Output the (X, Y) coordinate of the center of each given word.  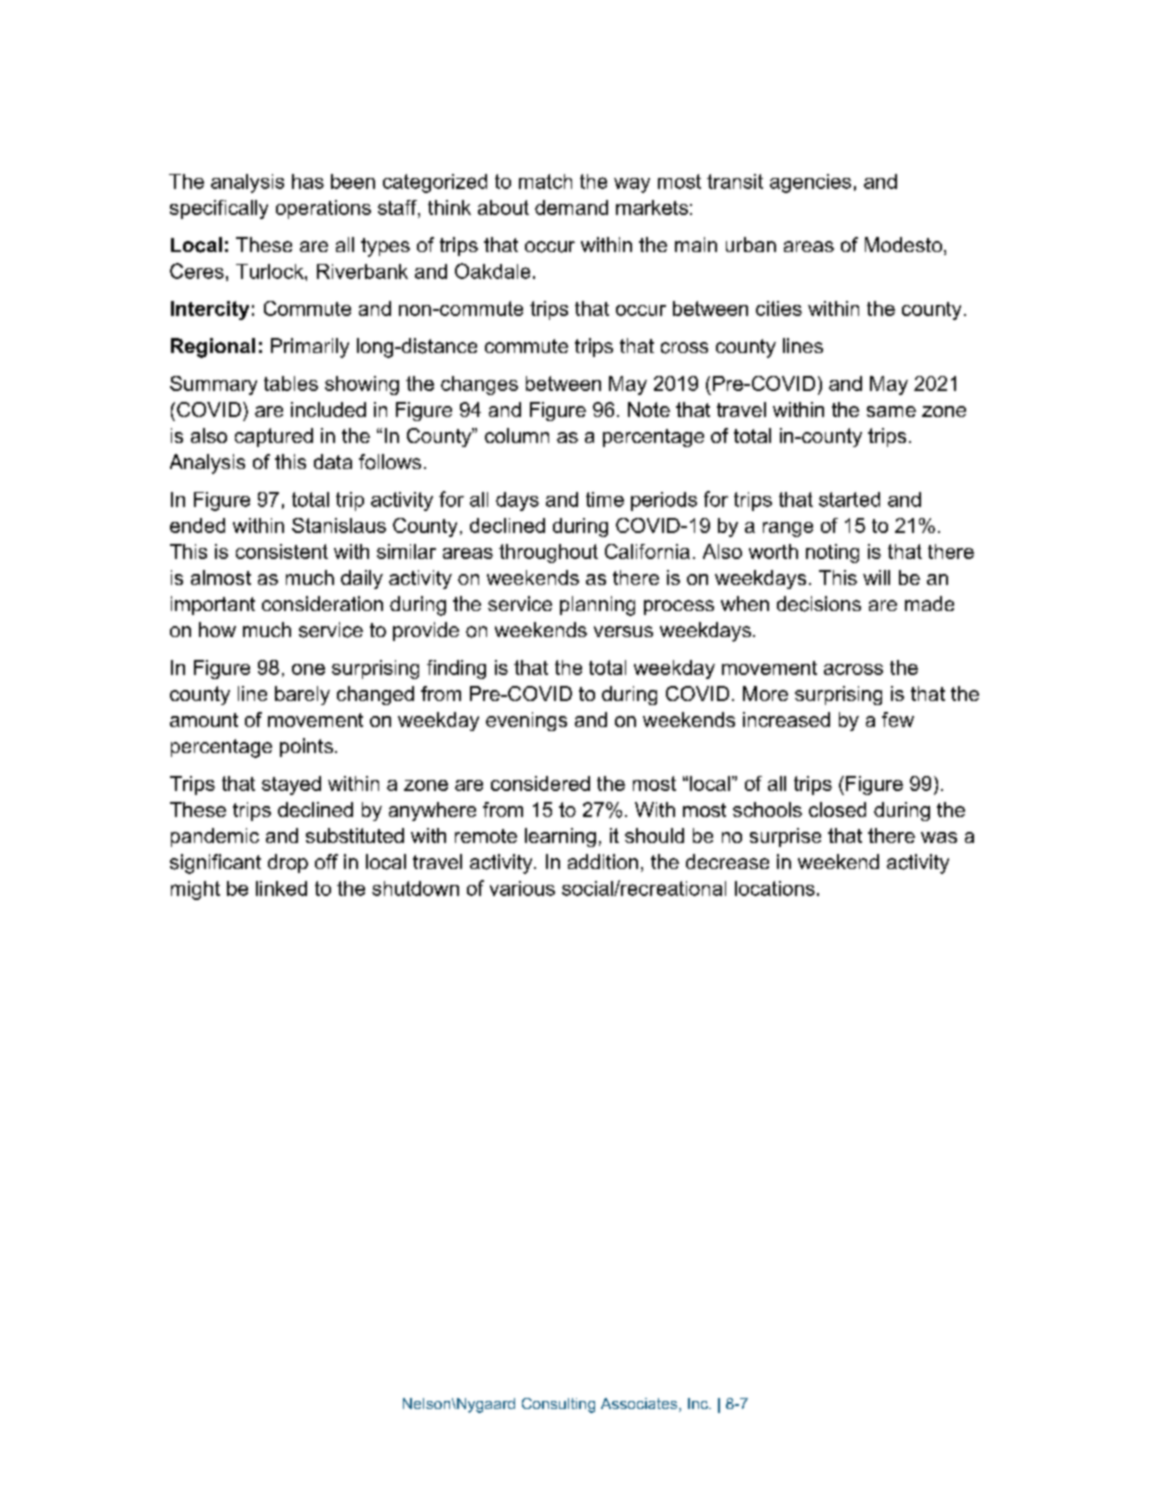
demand (571, 207)
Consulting (558, 1405)
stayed (291, 785)
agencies (810, 183)
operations (323, 209)
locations (775, 888)
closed (837, 809)
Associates (640, 1405)
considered (540, 783)
